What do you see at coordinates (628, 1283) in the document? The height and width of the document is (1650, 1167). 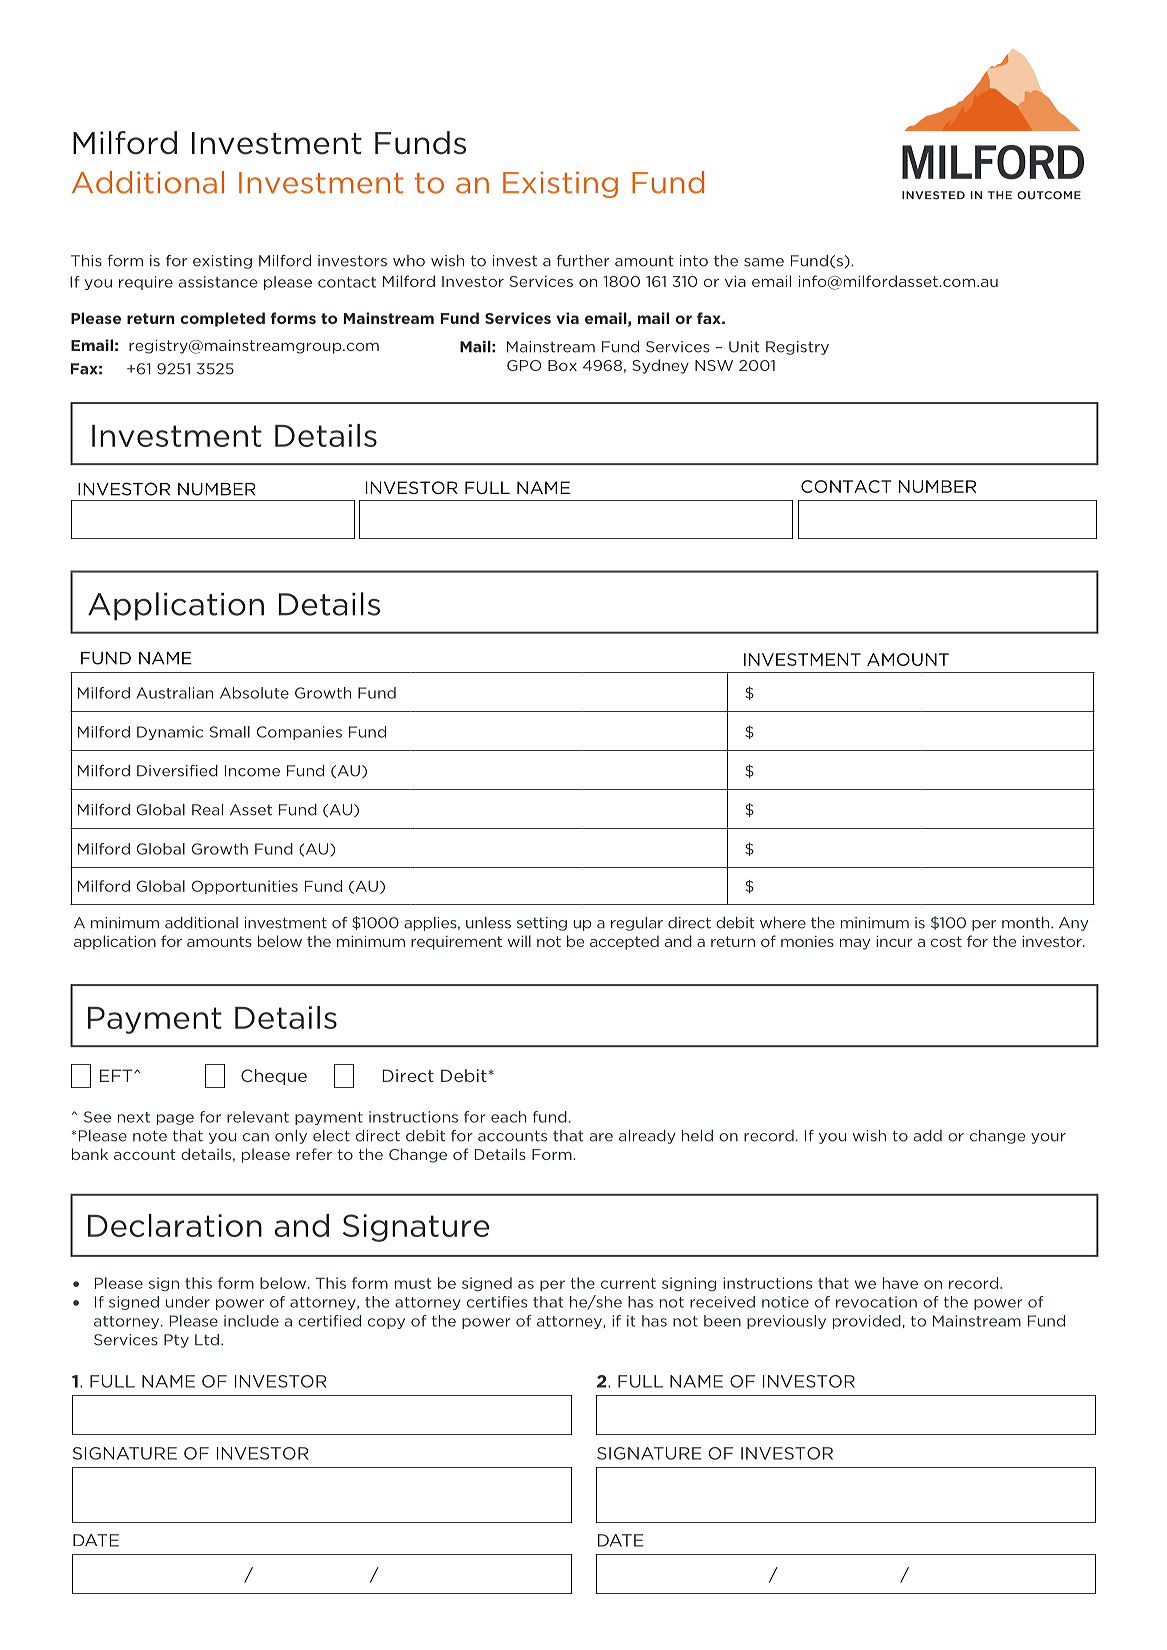 I see `current` at bounding box center [628, 1283].
